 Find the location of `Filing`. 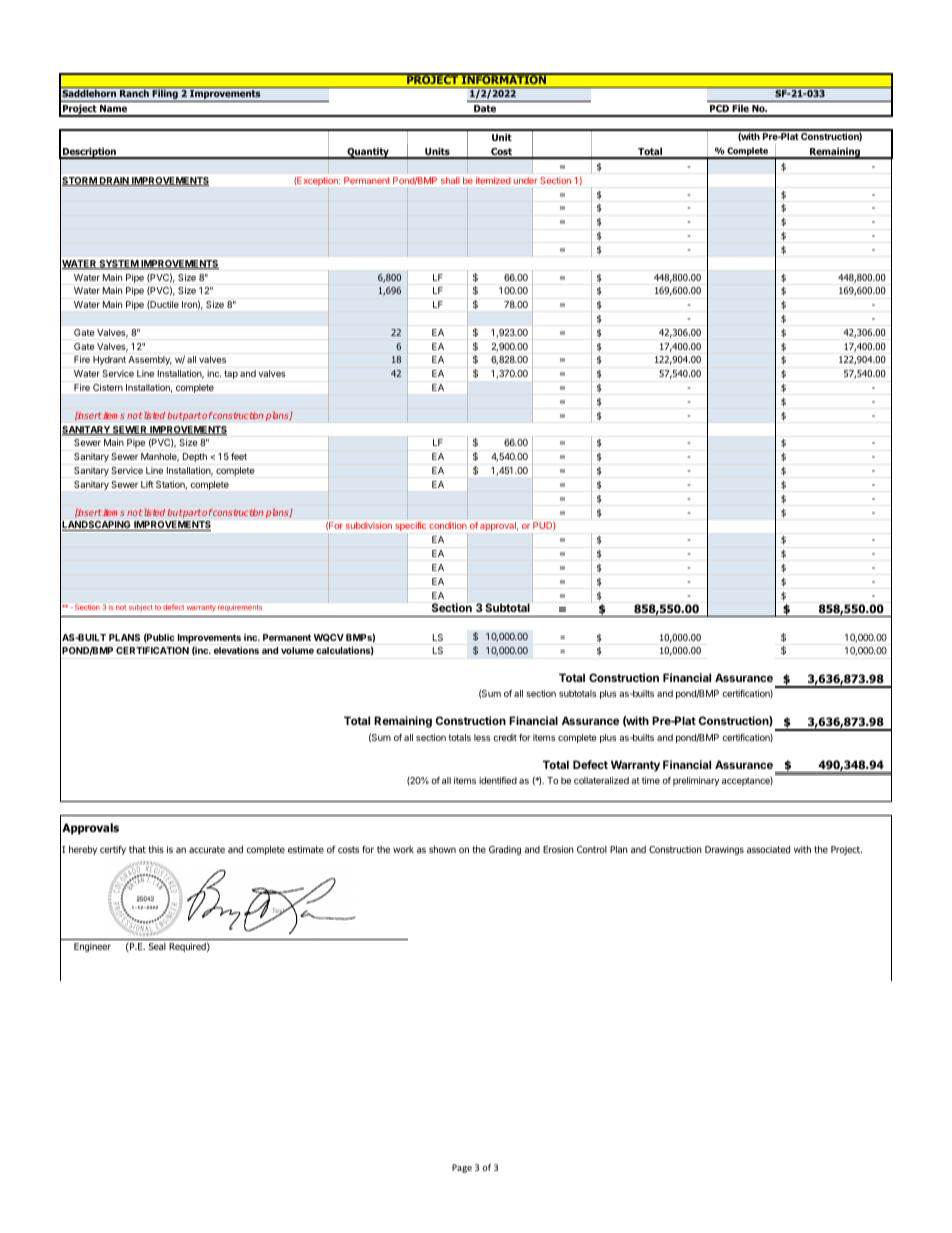

Filing is located at coordinates (165, 96).
